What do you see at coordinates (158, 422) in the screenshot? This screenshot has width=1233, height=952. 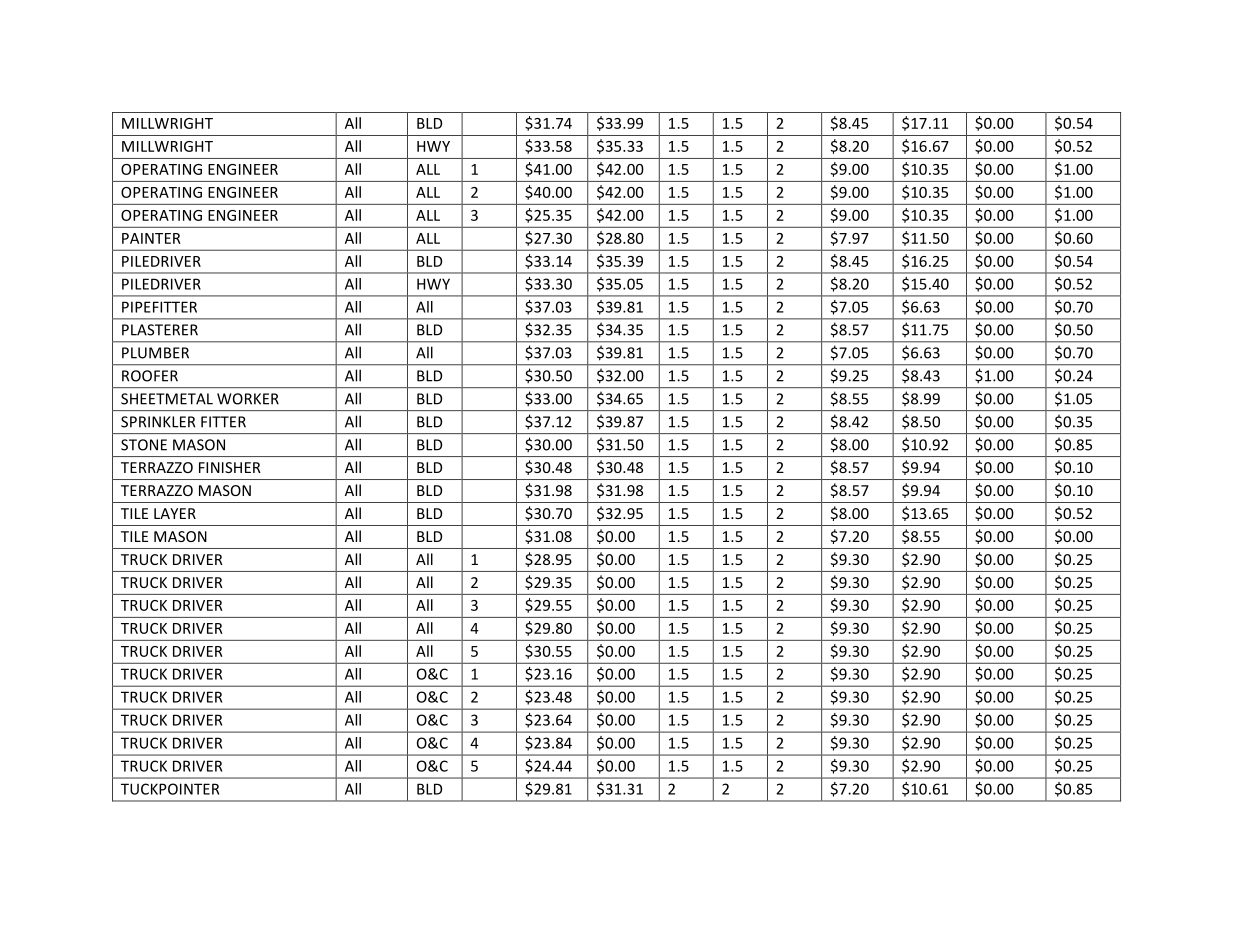 I see `SPRINKLER` at bounding box center [158, 422].
